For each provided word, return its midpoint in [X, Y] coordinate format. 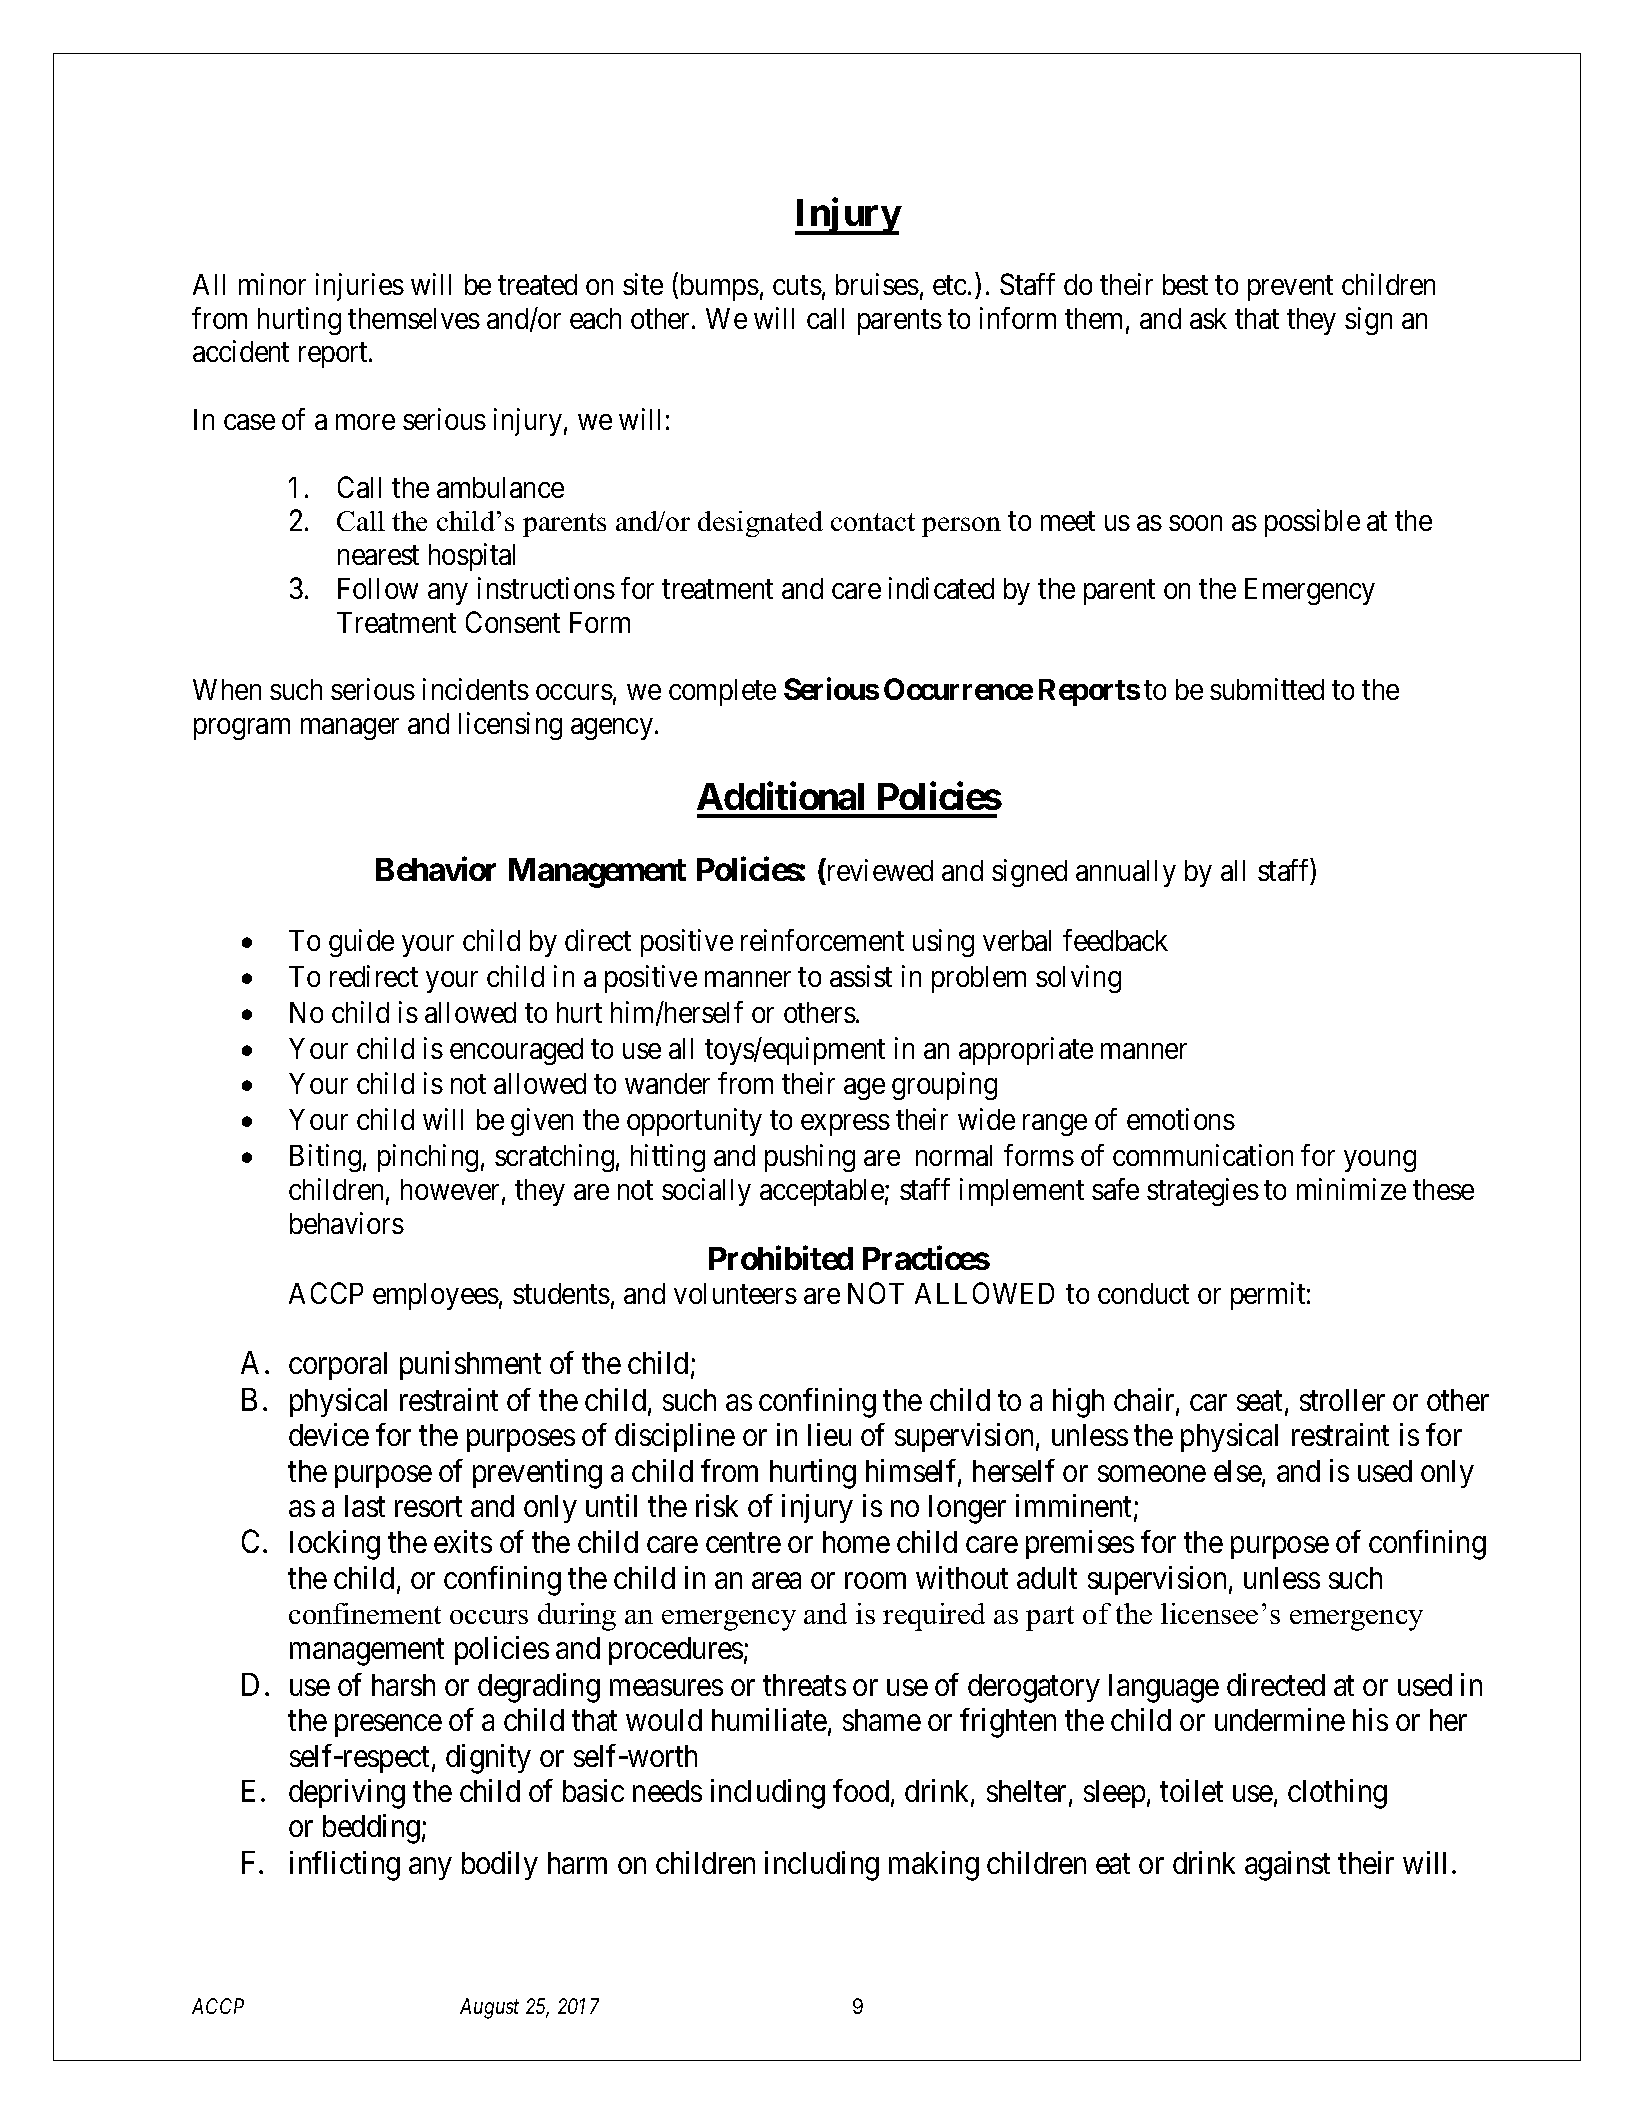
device [329, 1434]
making [934, 1866]
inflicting [345, 1866]
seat [1261, 1402]
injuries [360, 287]
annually [1126, 873]
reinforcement [822, 940]
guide [361, 943]
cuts [797, 285]
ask [1208, 318]
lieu [829, 1434]
